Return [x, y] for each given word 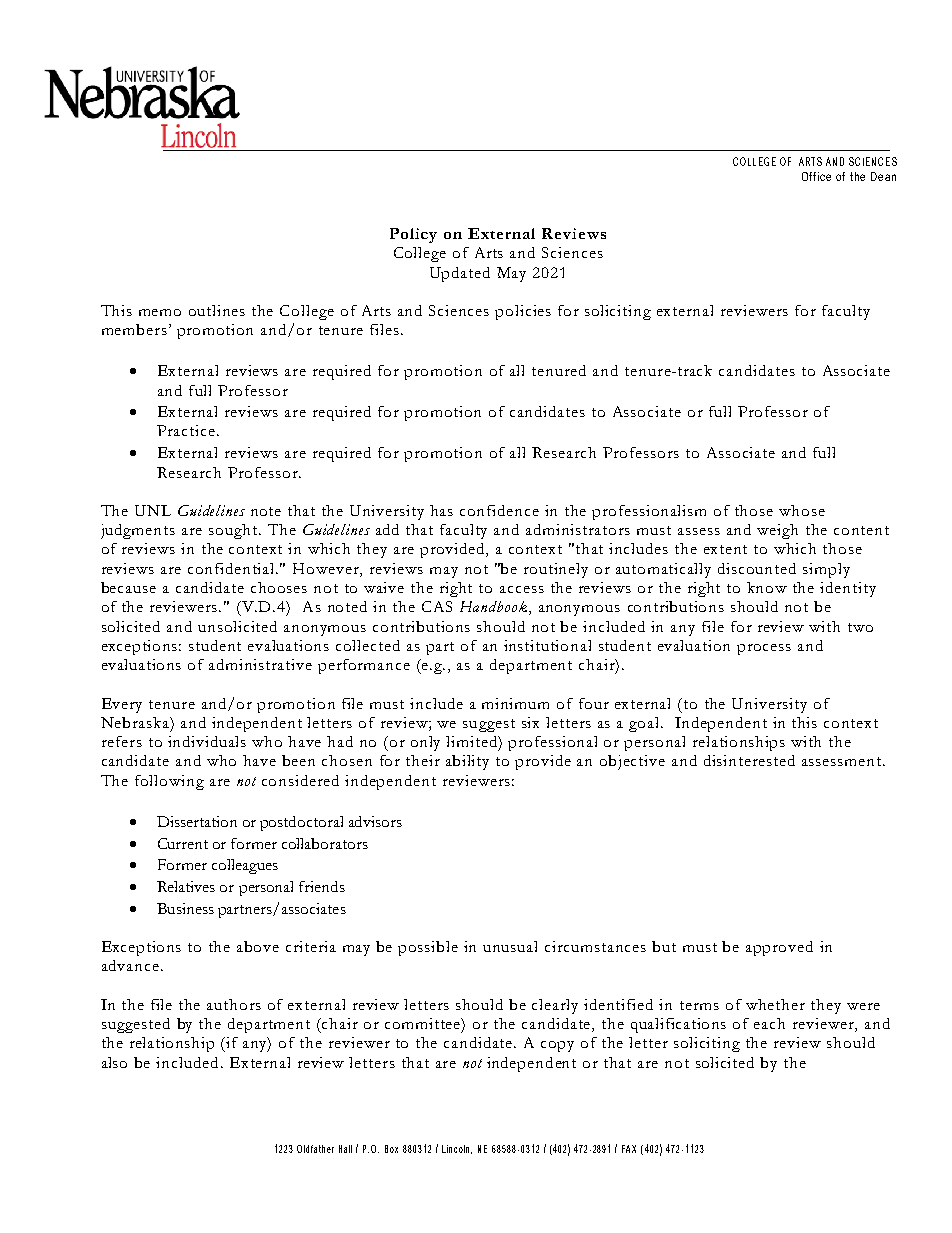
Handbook [495, 608]
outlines [217, 310]
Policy [413, 235]
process [764, 649]
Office [816, 176]
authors [234, 1004]
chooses [279, 587]
